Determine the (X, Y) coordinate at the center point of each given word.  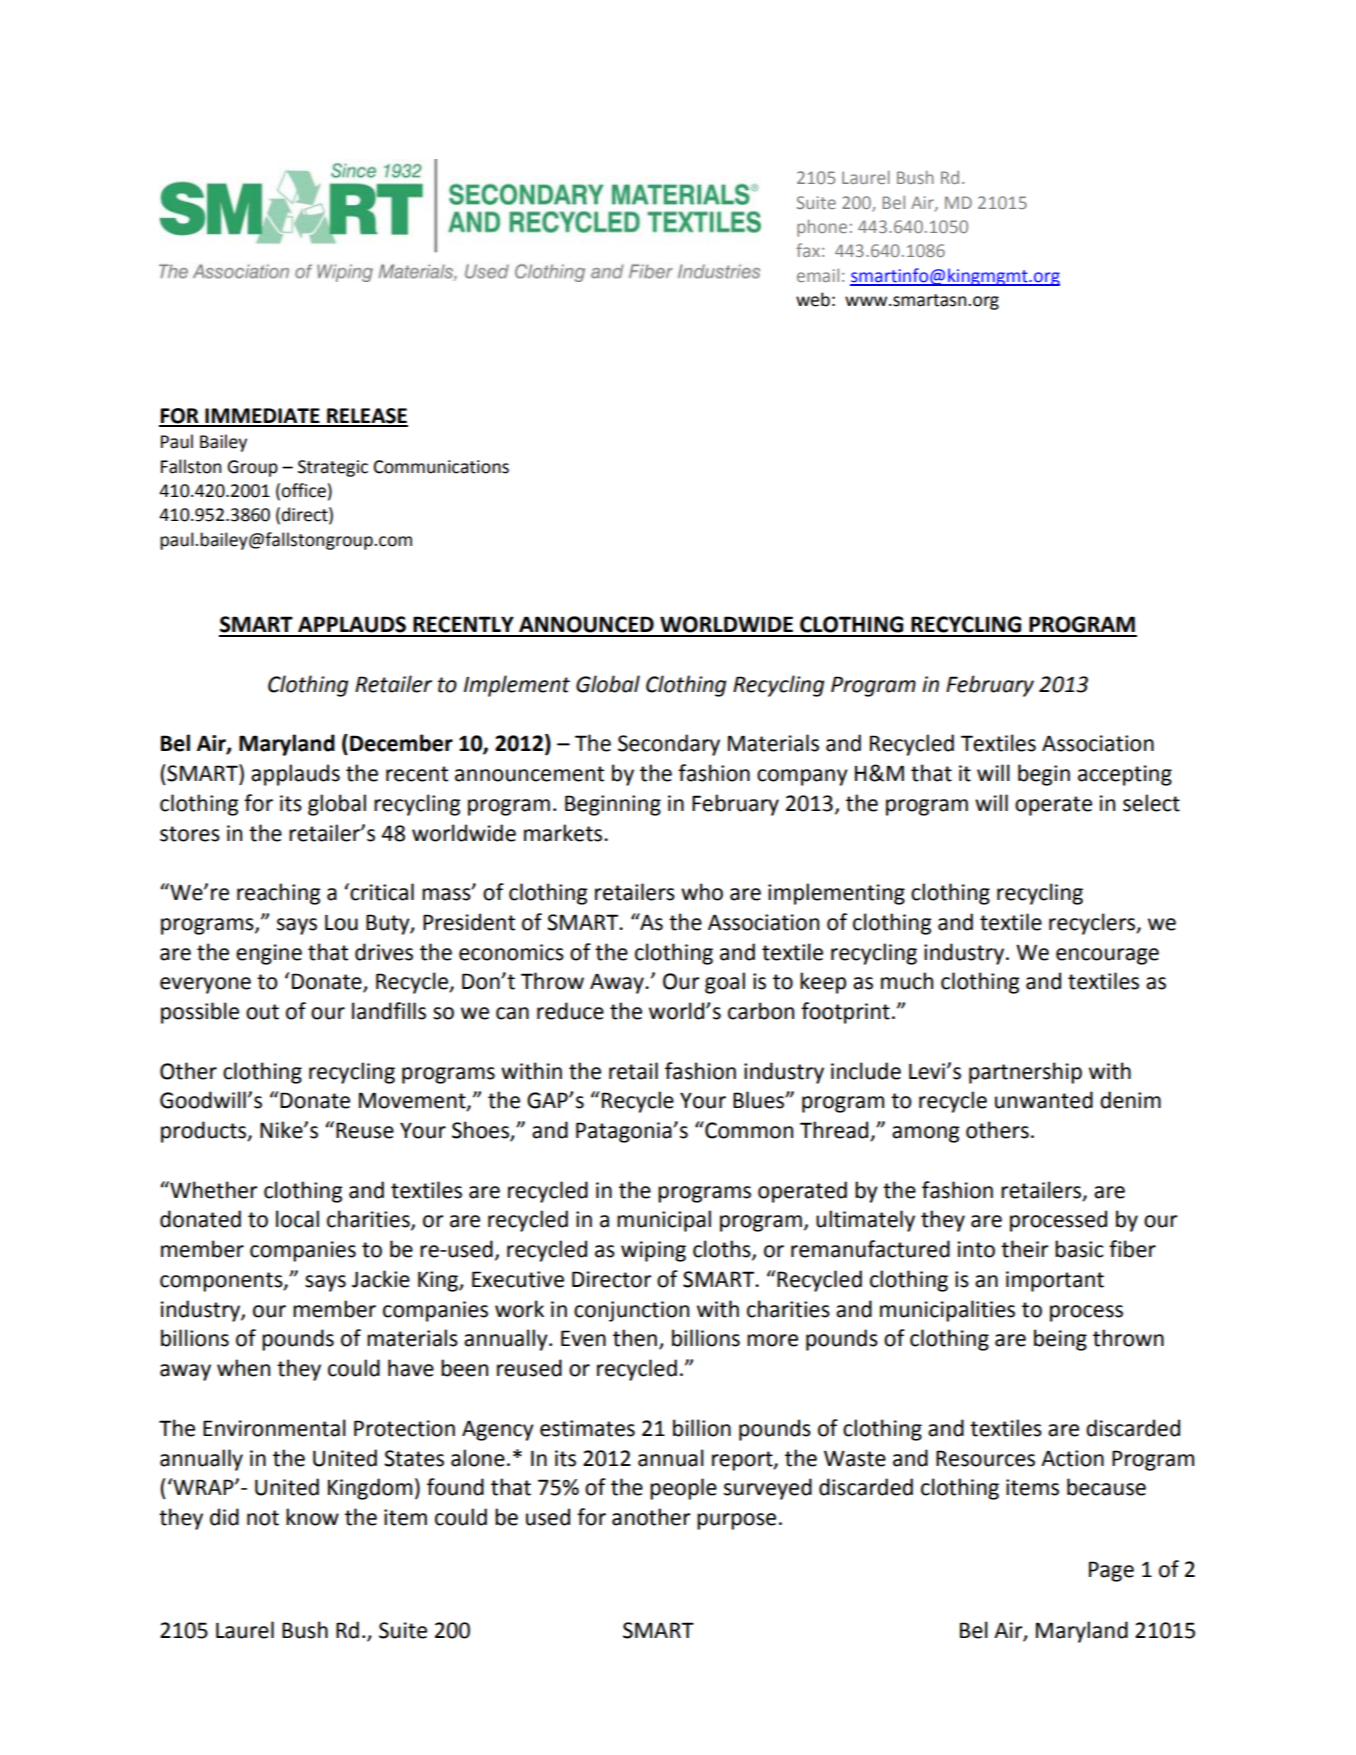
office (303, 490)
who (702, 892)
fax (808, 250)
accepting (1125, 775)
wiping (653, 1251)
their (1024, 1249)
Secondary (669, 745)
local (297, 1219)
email (818, 275)
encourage (1107, 956)
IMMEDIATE (262, 417)
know (312, 1517)
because (1106, 1487)
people (683, 1489)
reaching (278, 894)
